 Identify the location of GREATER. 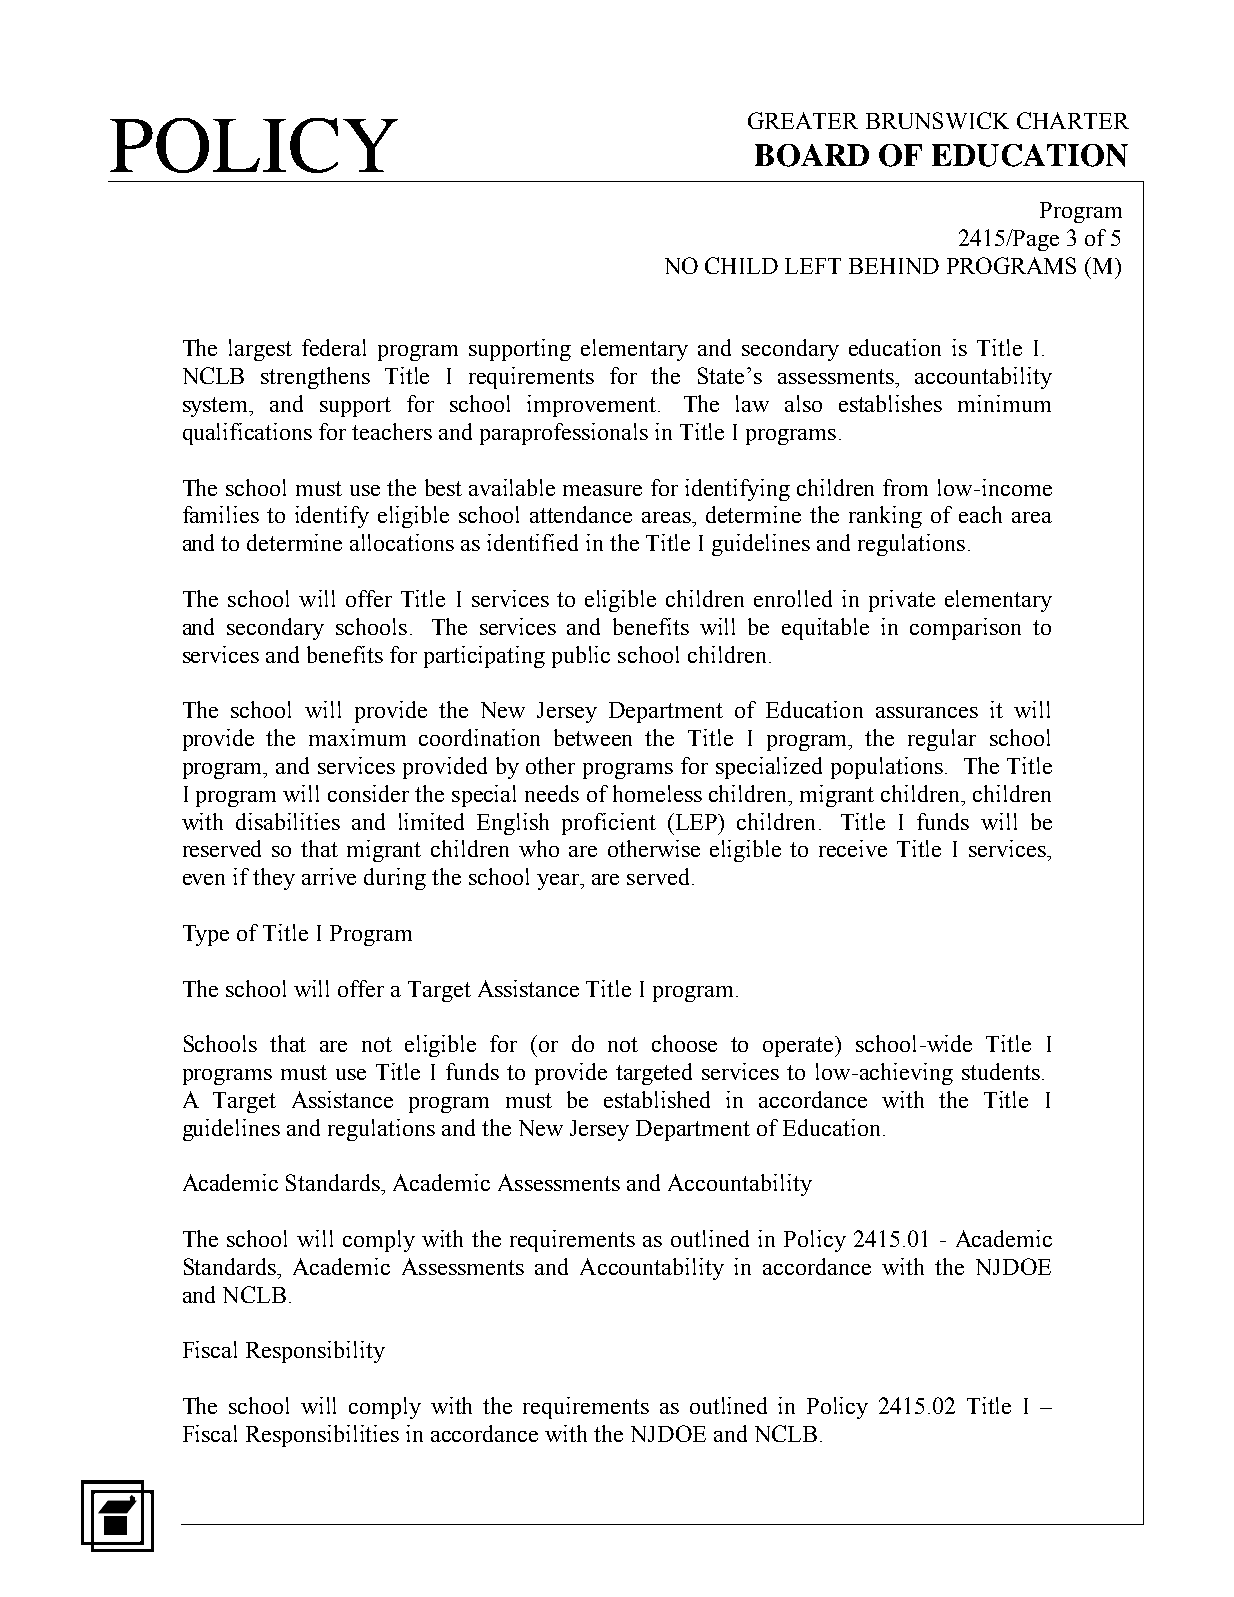
(803, 120).
